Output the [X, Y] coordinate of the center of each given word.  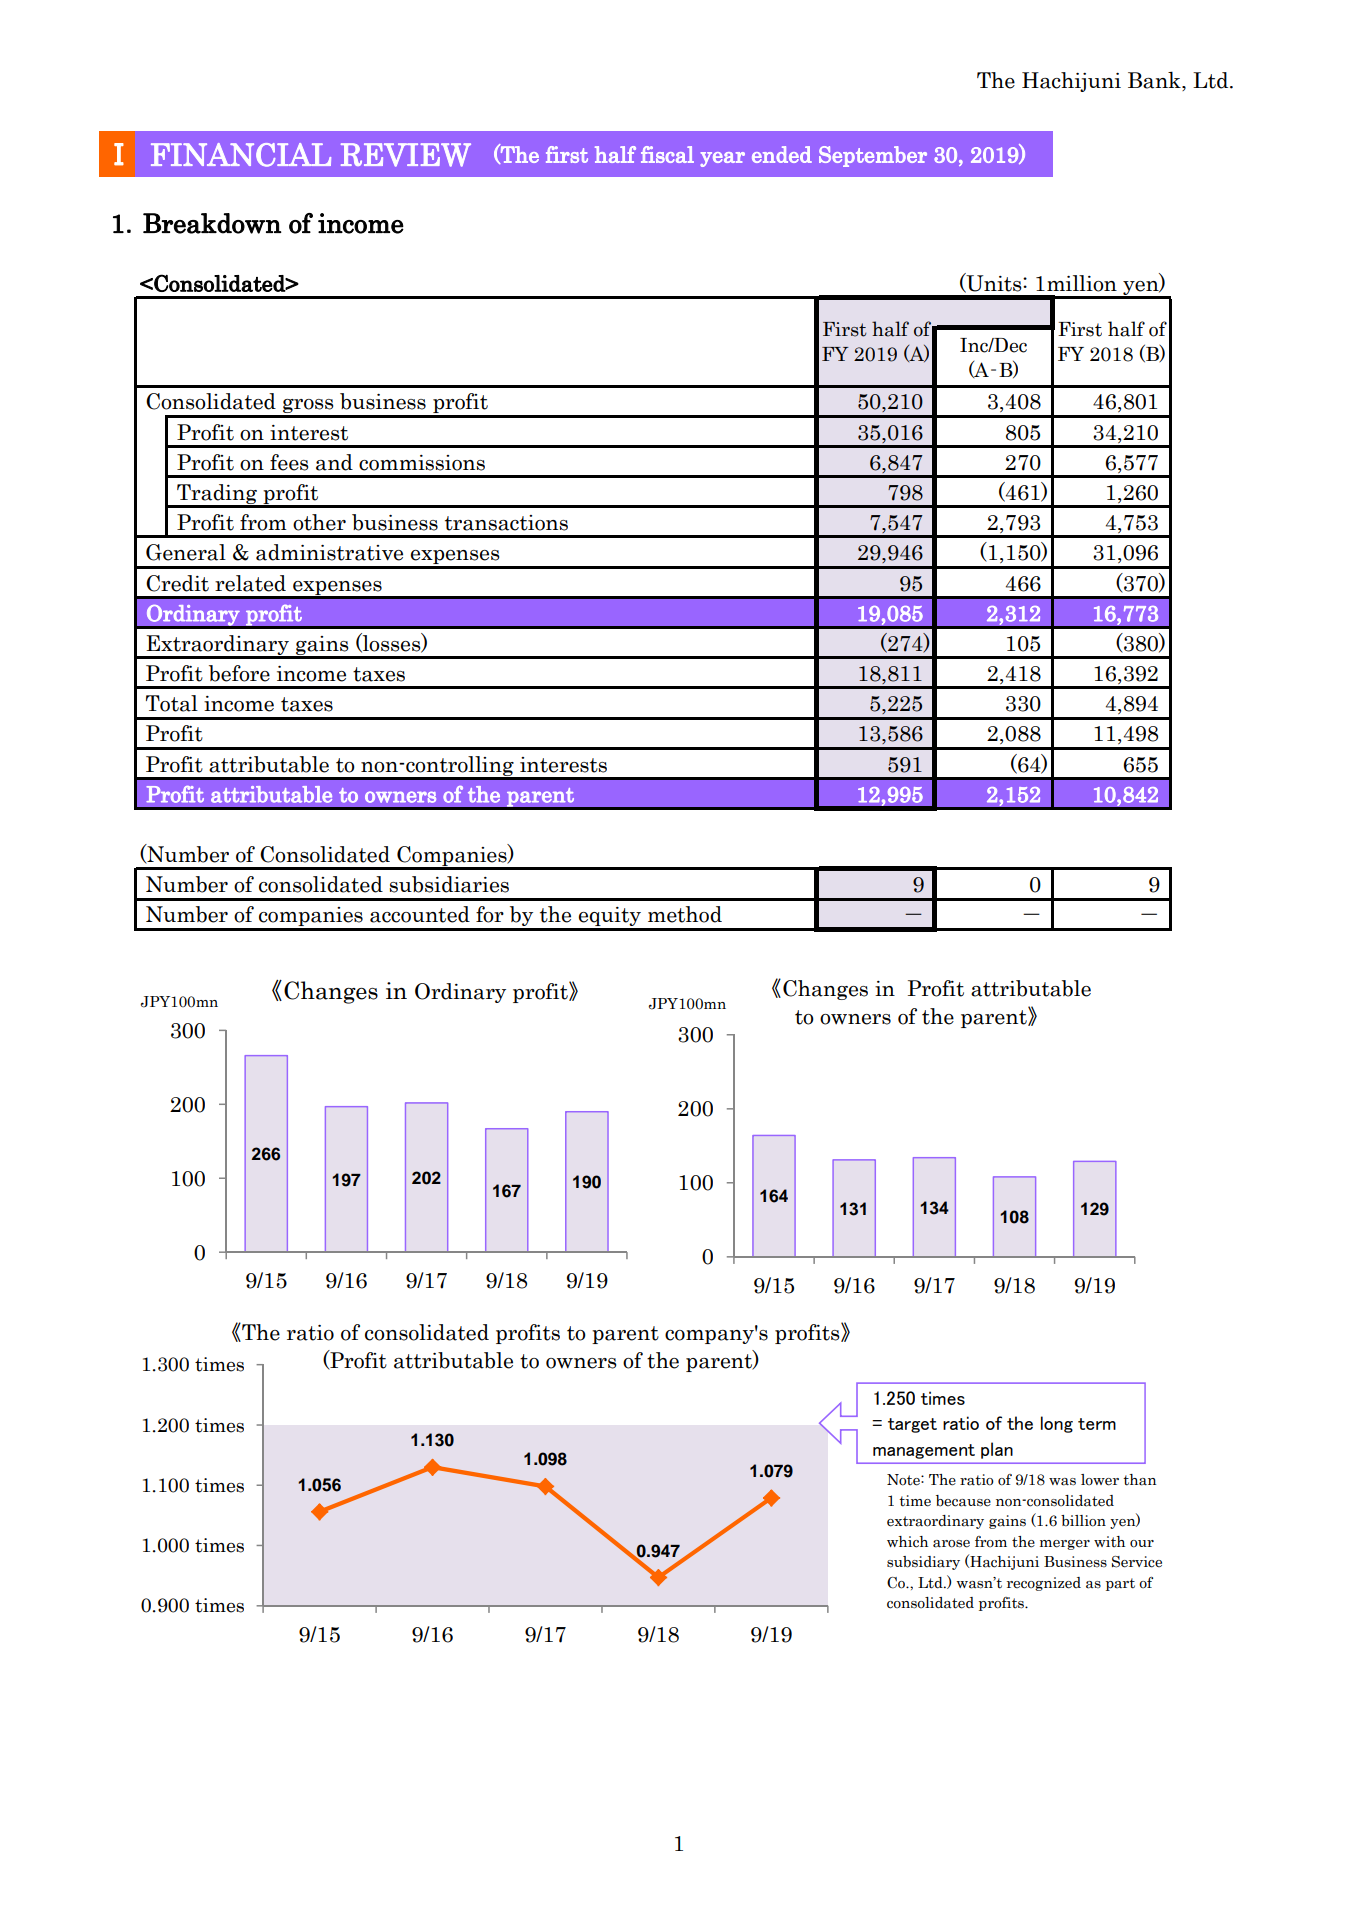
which [907, 1542]
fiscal [667, 154]
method [685, 914]
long [1057, 1424]
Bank [1155, 81]
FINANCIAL [241, 155]
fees [289, 462]
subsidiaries [449, 884]
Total [172, 703]
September [873, 156]
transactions [506, 523]
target [912, 1425]
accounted [420, 914]
